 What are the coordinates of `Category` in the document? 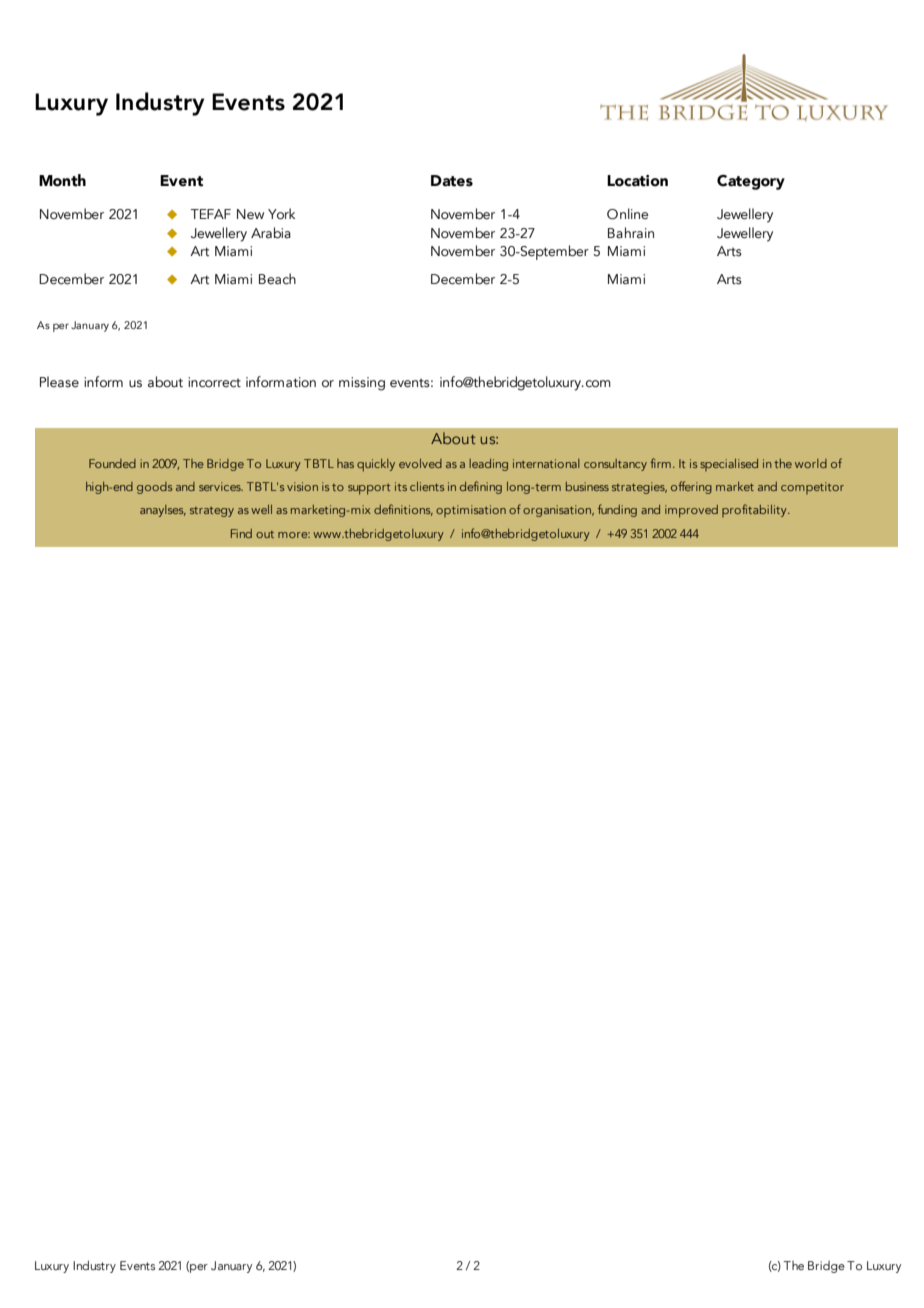 It's located at (751, 182).
